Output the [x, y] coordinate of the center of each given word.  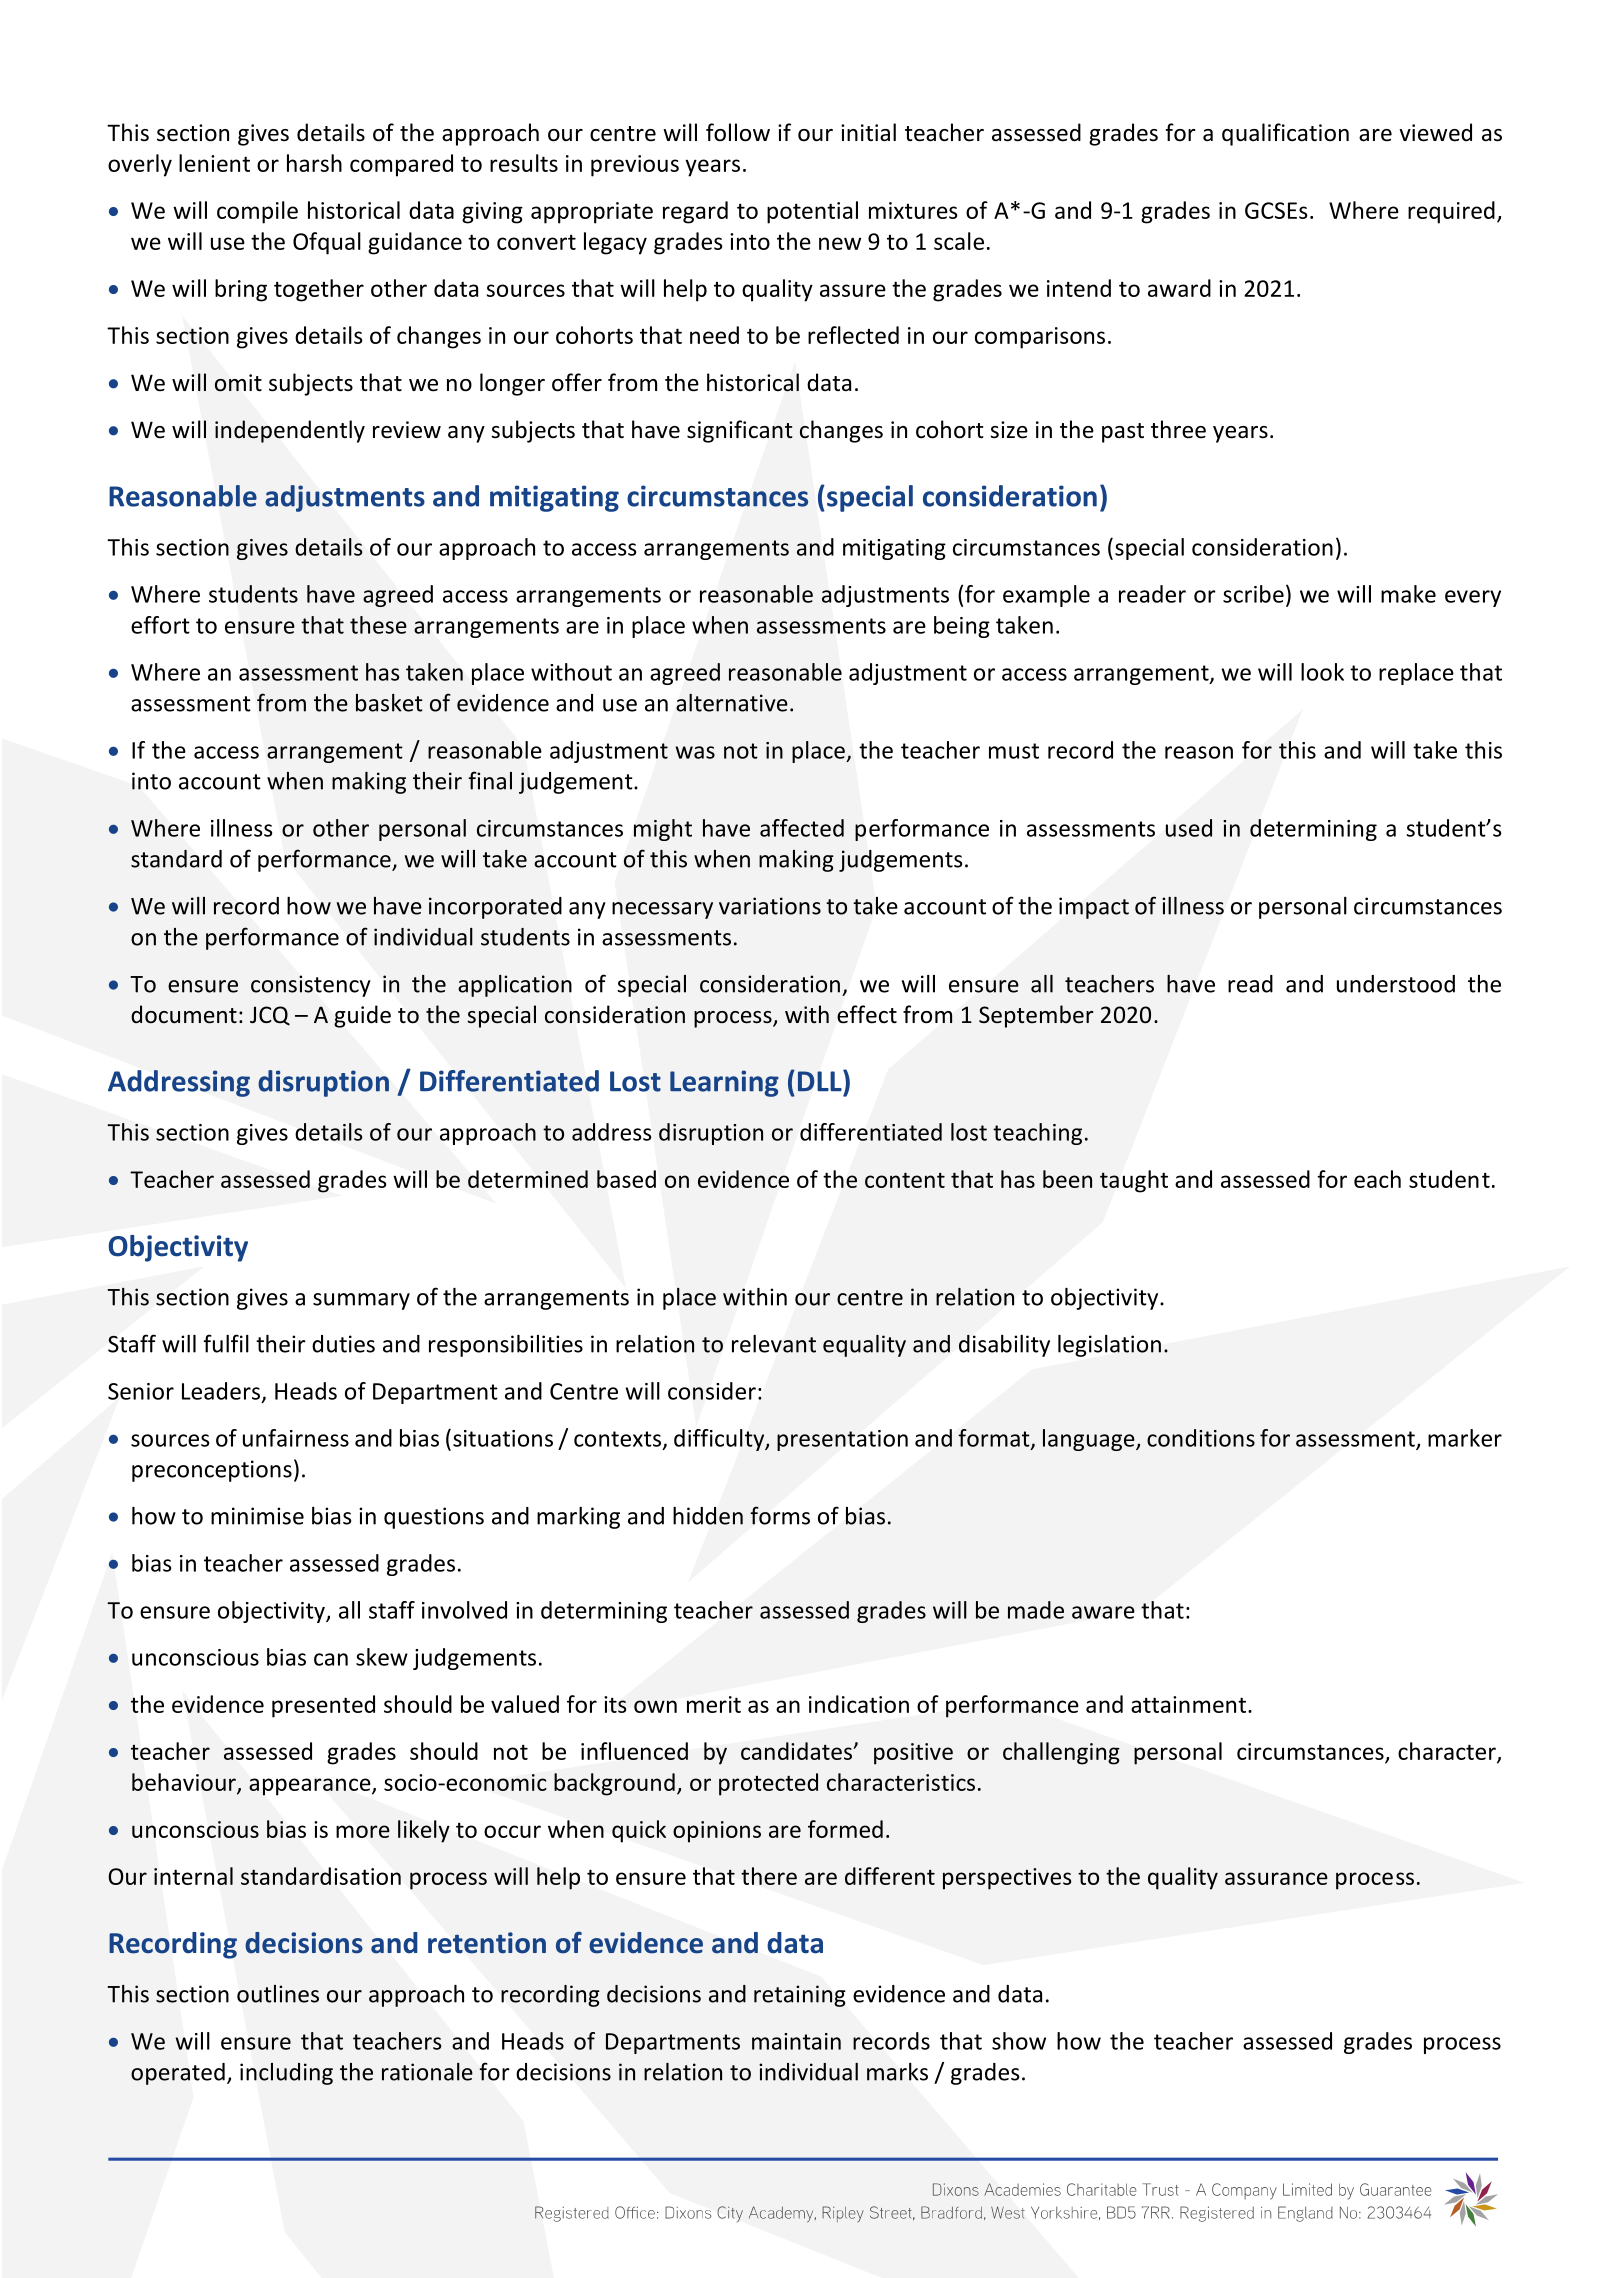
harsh [314, 163]
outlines [278, 1994]
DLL [821, 1081]
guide [362, 1016]
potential [812, 212]
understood [1396, 984]
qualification [1285, 134]
